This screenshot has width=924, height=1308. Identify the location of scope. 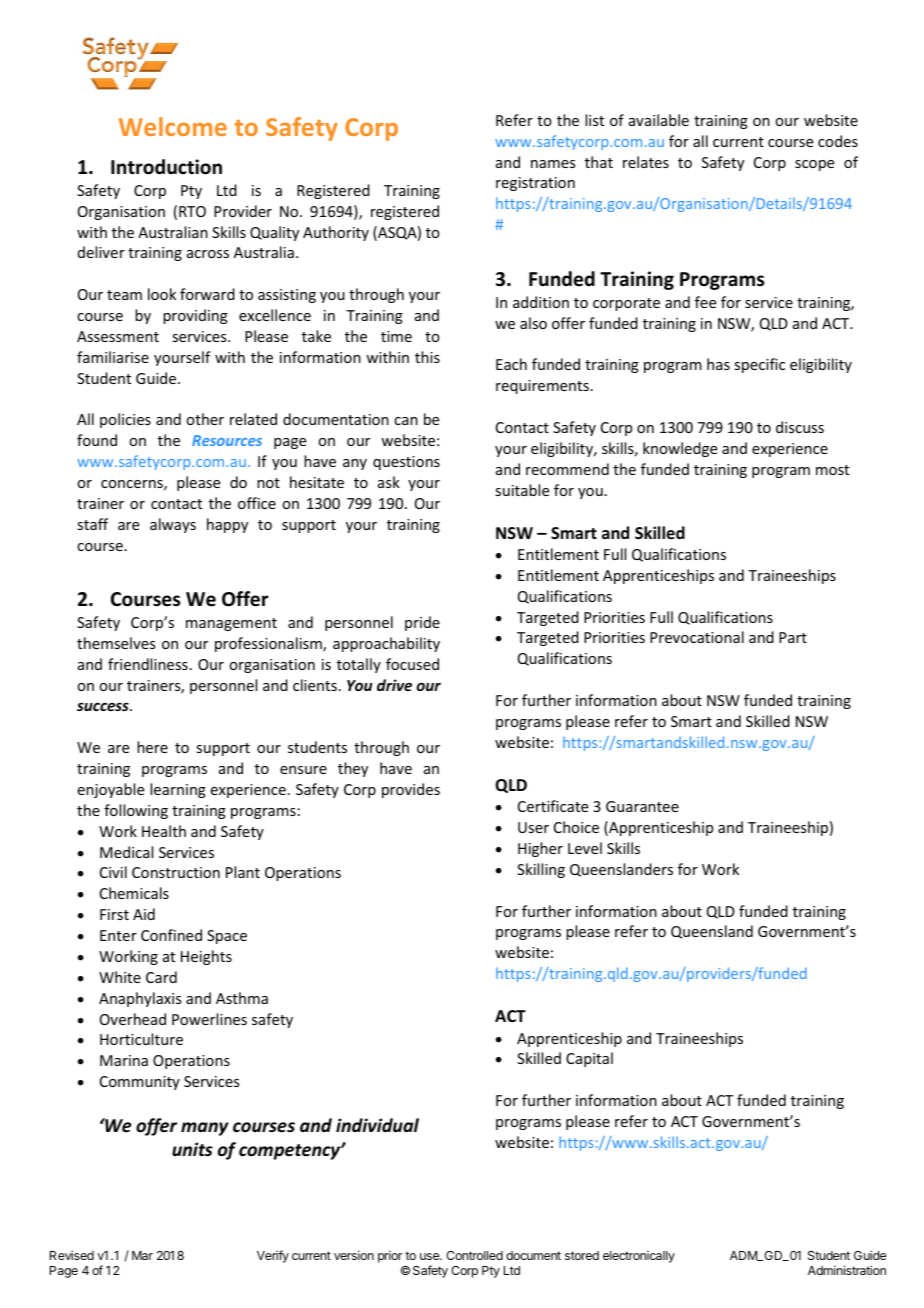
(814, 165).
